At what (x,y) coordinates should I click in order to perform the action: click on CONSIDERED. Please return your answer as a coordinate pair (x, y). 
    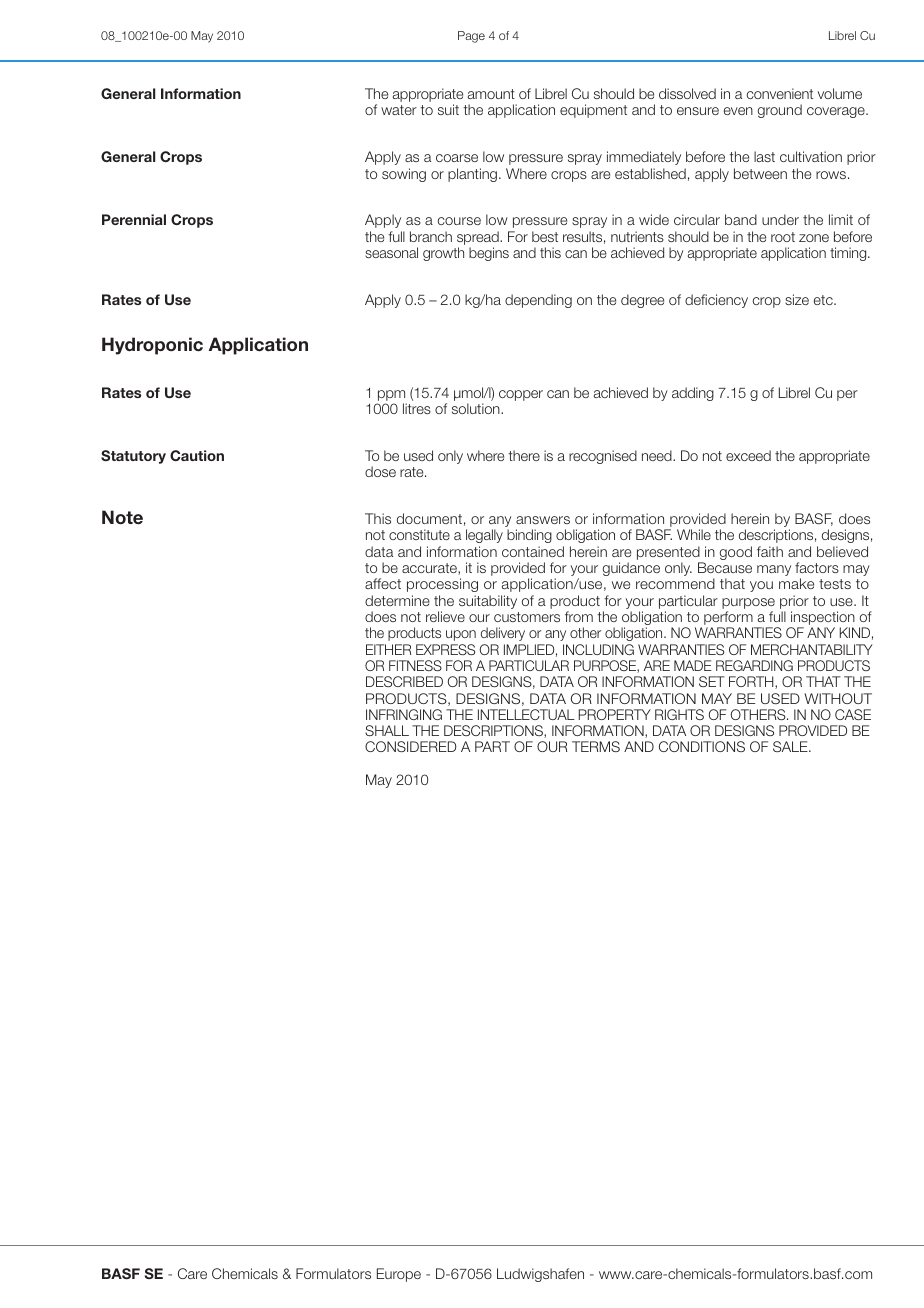
    Looking at the image, I should click on (411, 746).
